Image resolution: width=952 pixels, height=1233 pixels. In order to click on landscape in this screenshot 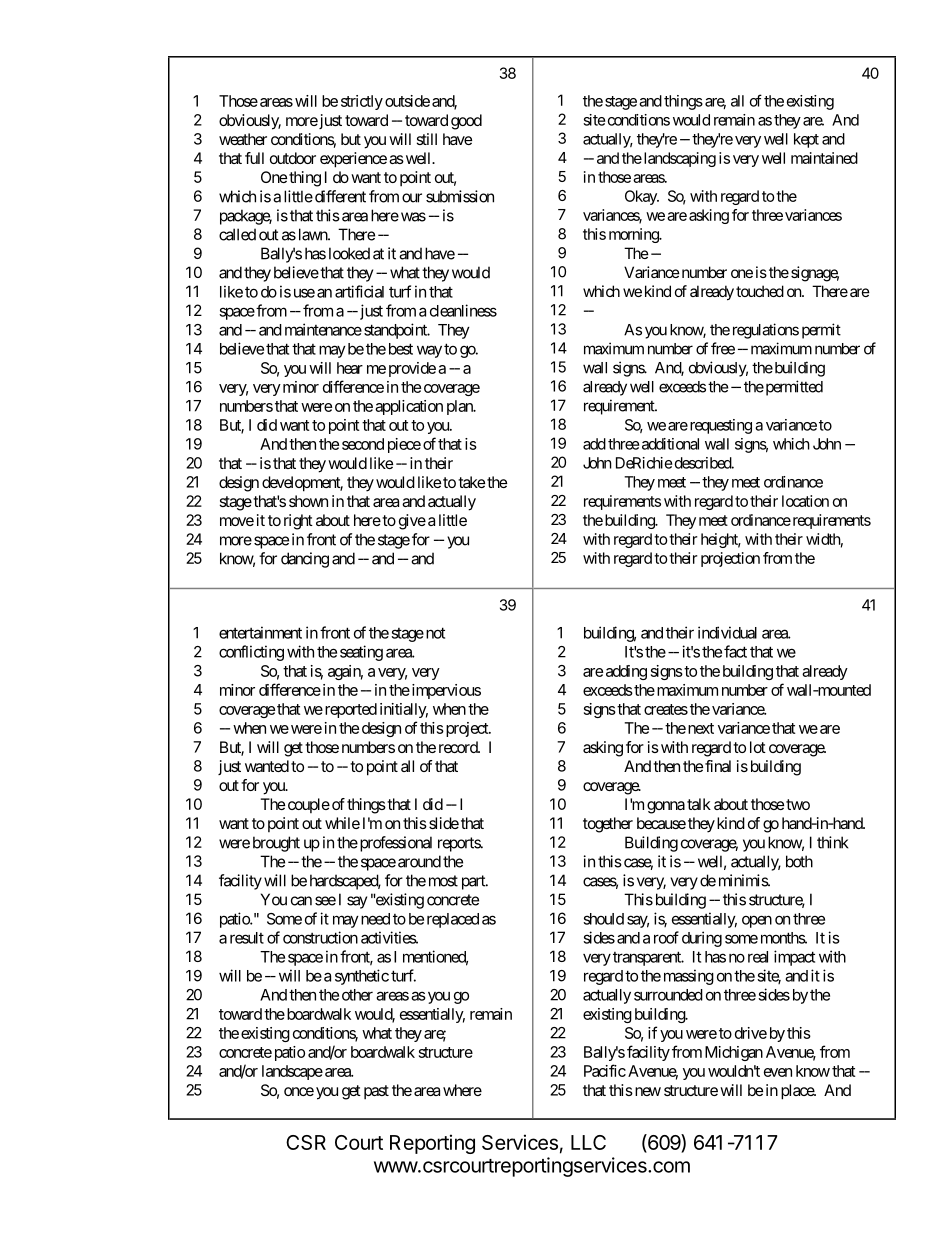, I will do `click(292, 1072)`.
